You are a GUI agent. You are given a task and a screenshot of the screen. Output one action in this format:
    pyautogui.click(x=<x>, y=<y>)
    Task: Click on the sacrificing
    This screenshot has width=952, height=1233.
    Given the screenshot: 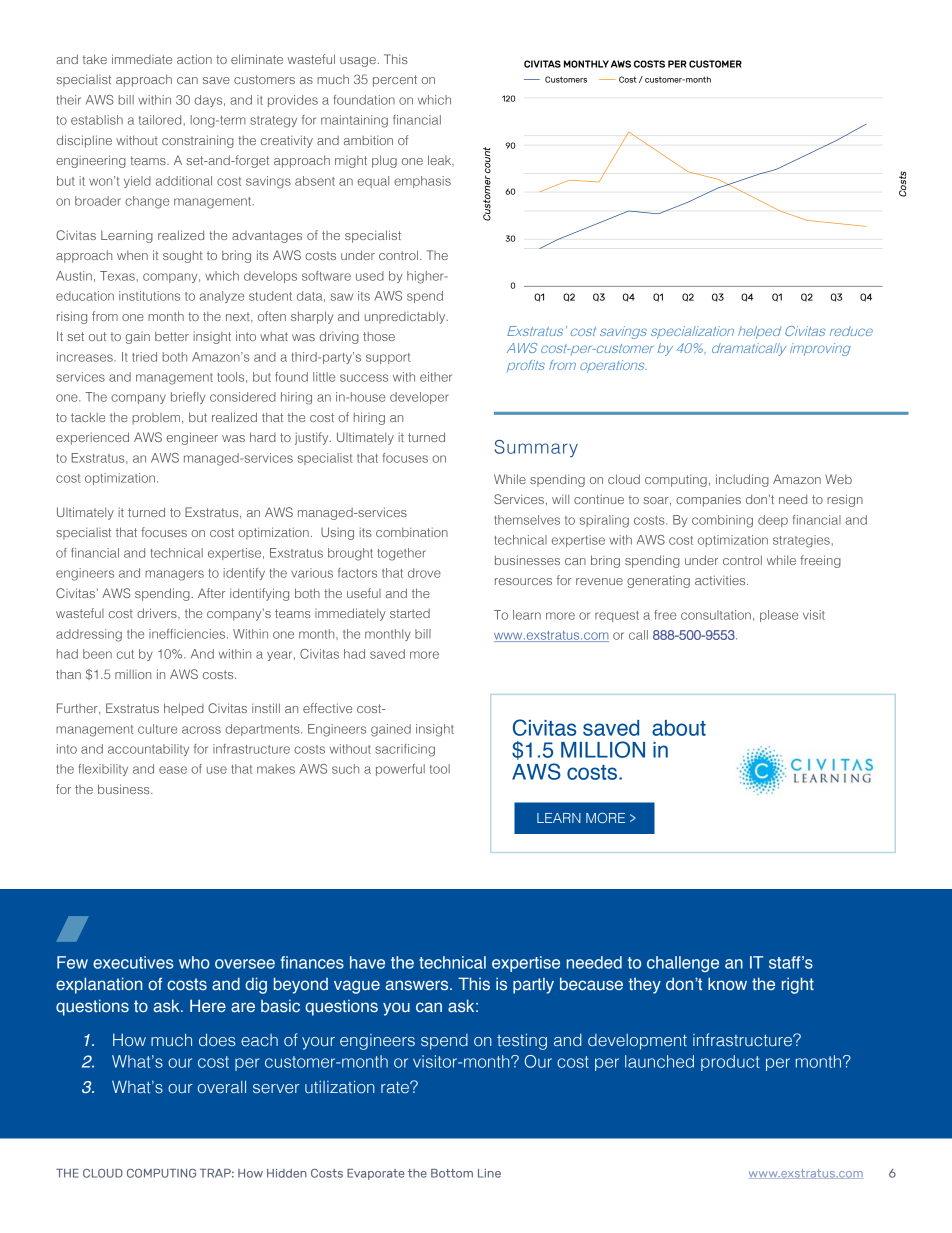 What is the action you would take?
    pyautogui.click(x=405, y=750)
